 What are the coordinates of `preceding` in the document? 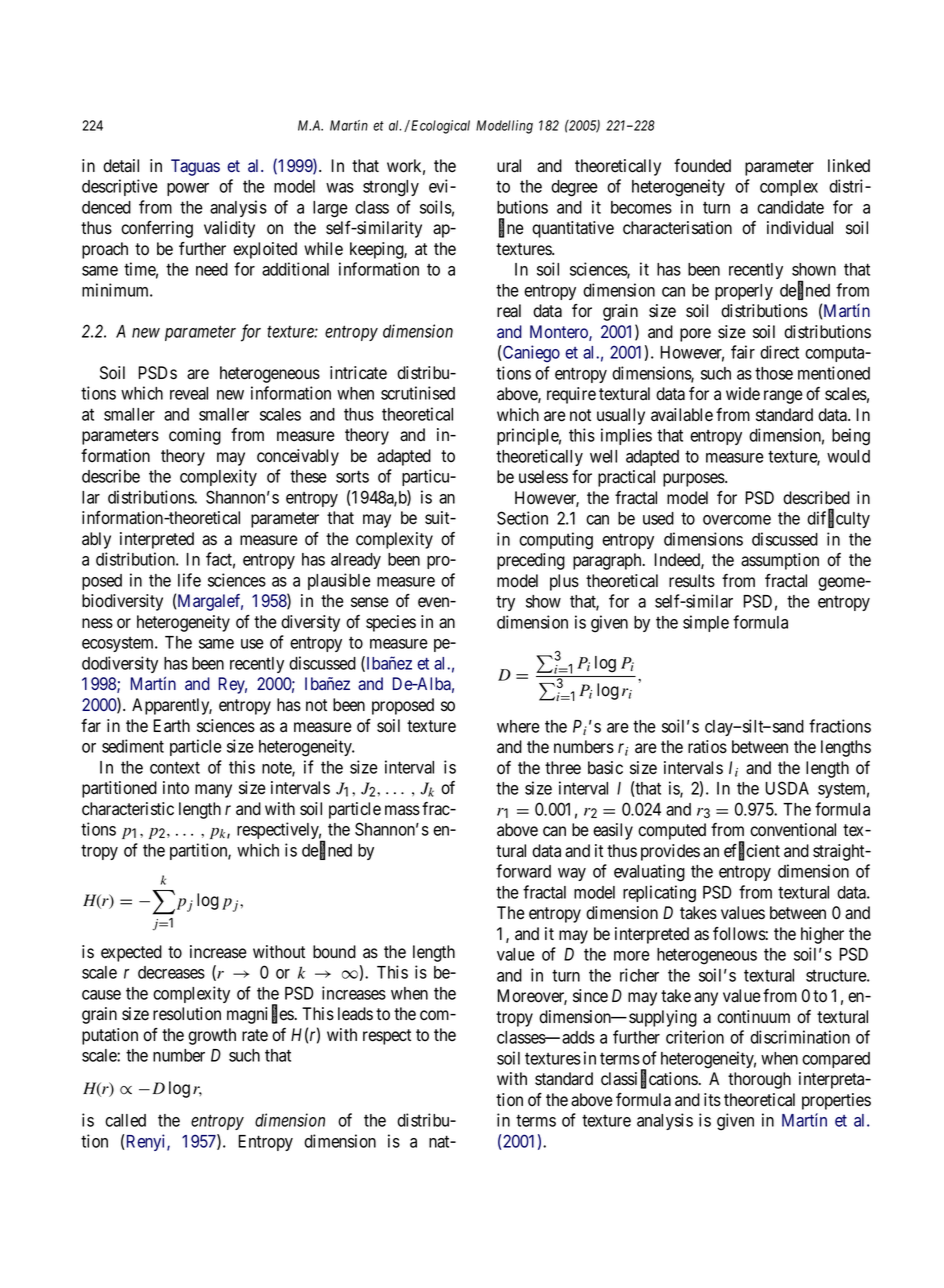 It's located at (531, 561).
